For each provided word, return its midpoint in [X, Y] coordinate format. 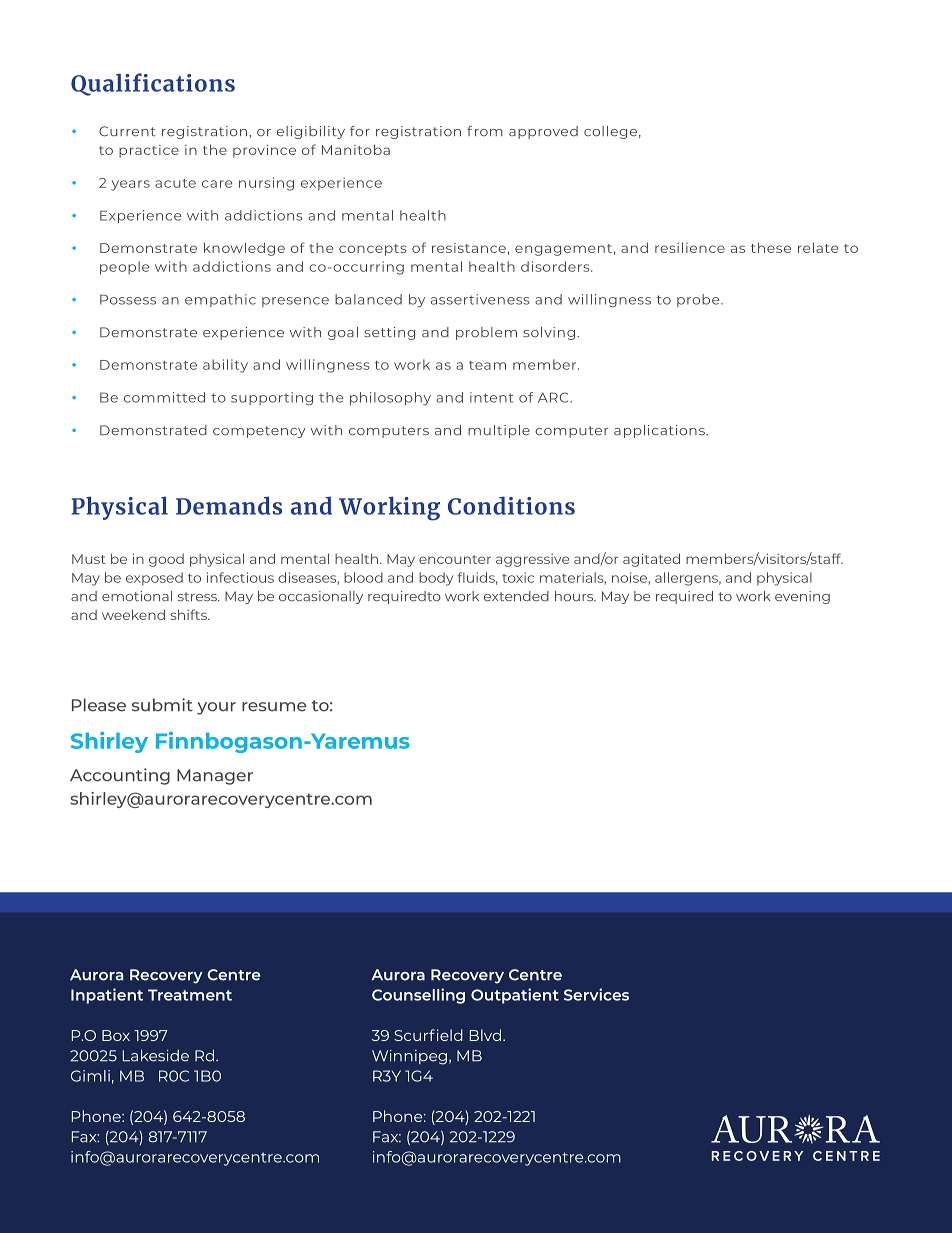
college [610, 132]
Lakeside [156, 1055]
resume [274, 707]
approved [543, 132]
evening [802, 597]
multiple [499, 431]
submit [162, 705]
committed [164, 397]
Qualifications [153, 84]
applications [660, 431]
